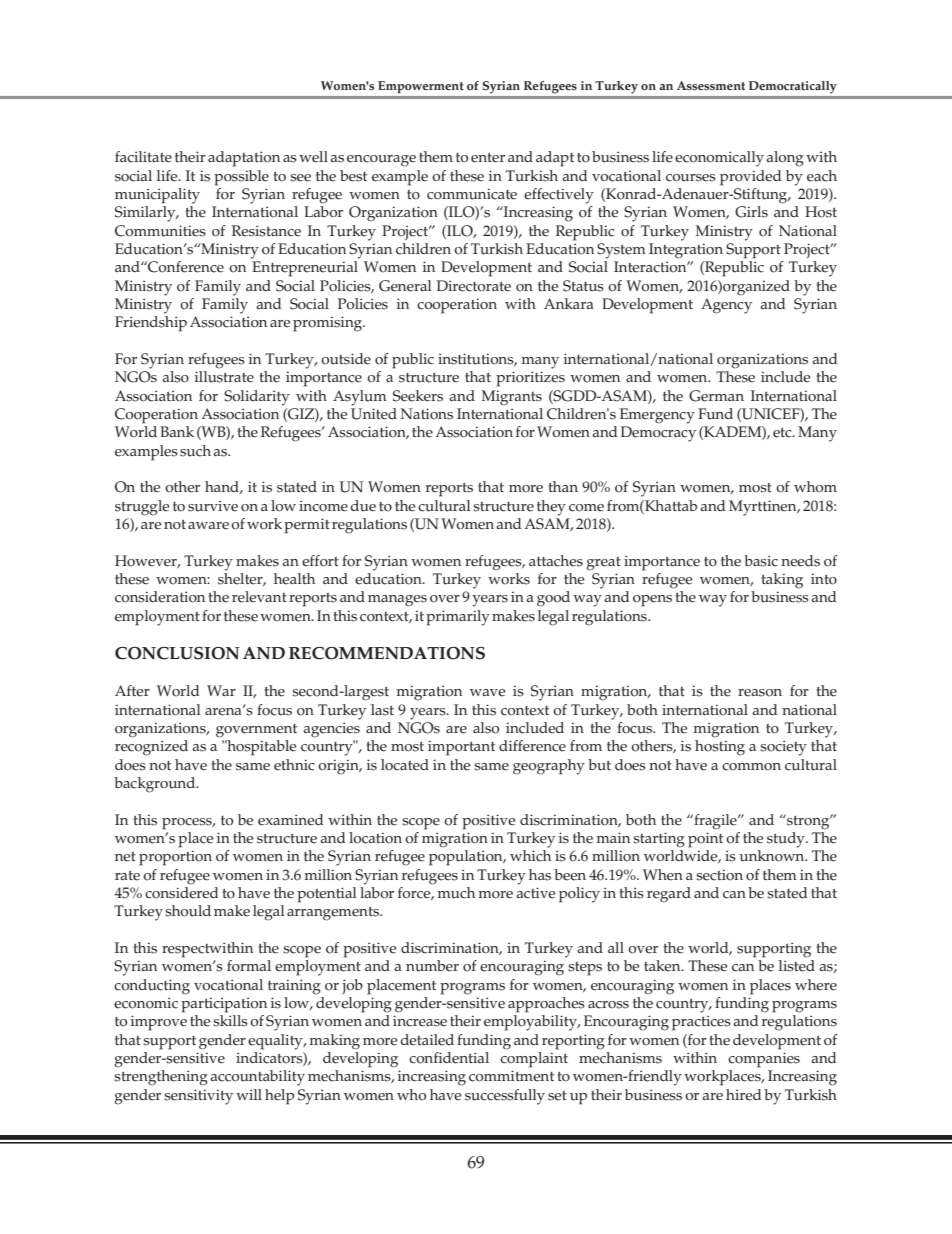 The height and width of the screenshot is (1234, 952). What do you see at coordinates (530, 379) in the screenshot?
I see `prioritizes` at bounding box center [530, 379].
